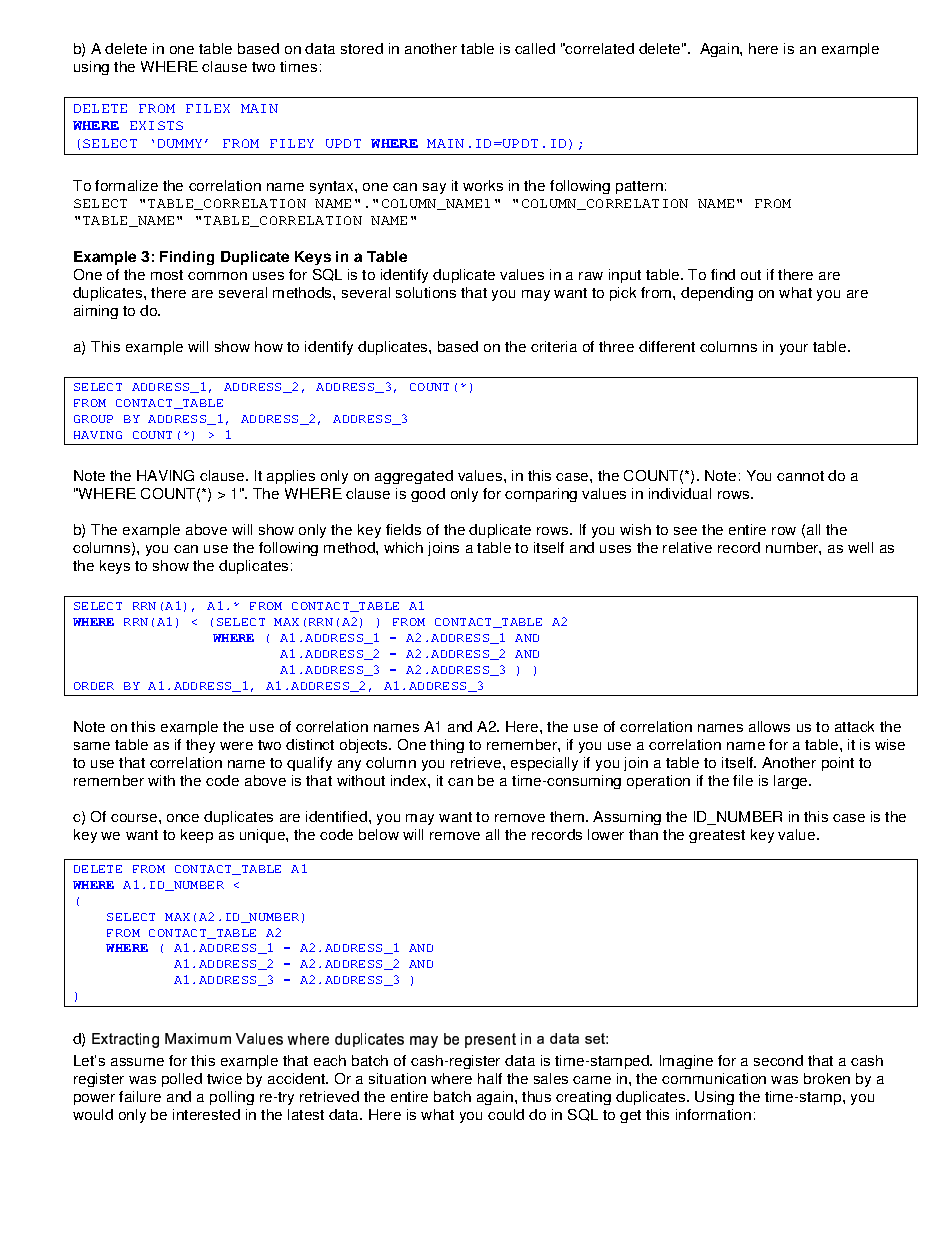  Describe the element at coordinates (156, 125) in the document. I see `EXISTS` at that location.
